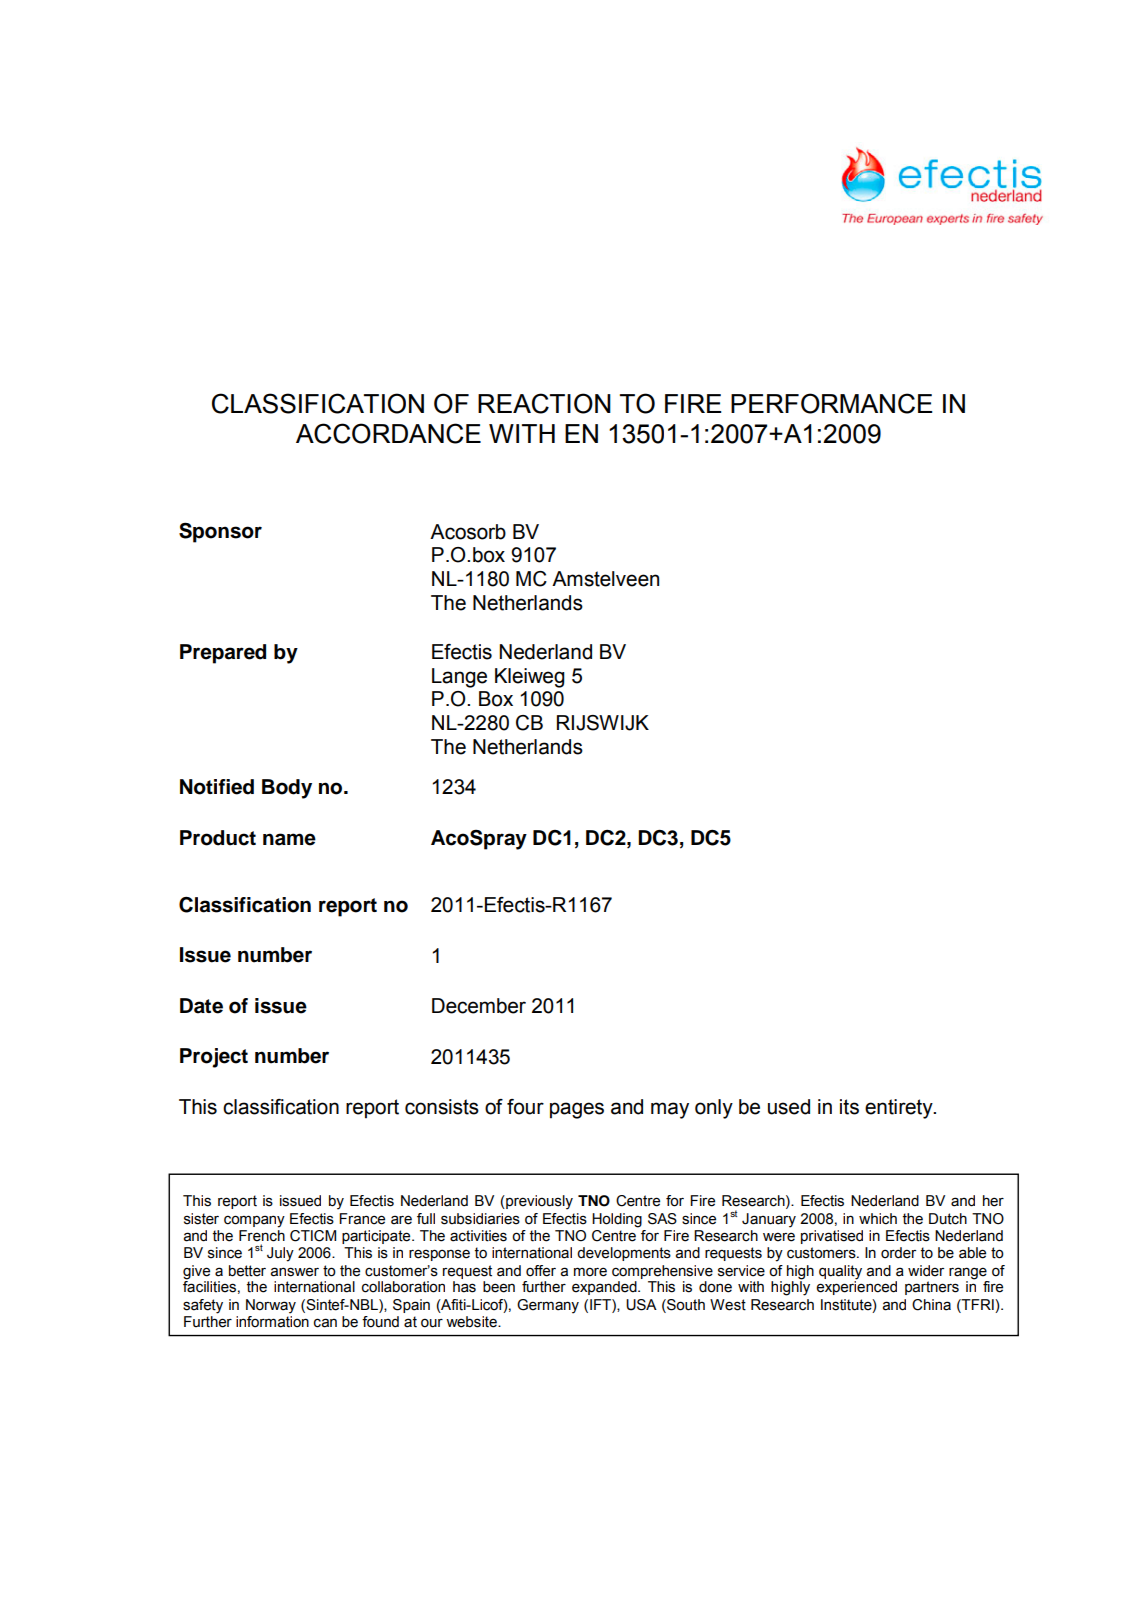 This image has height=1617, width=1142. I want to click on ACCORDANCE, so click(388, 433).
